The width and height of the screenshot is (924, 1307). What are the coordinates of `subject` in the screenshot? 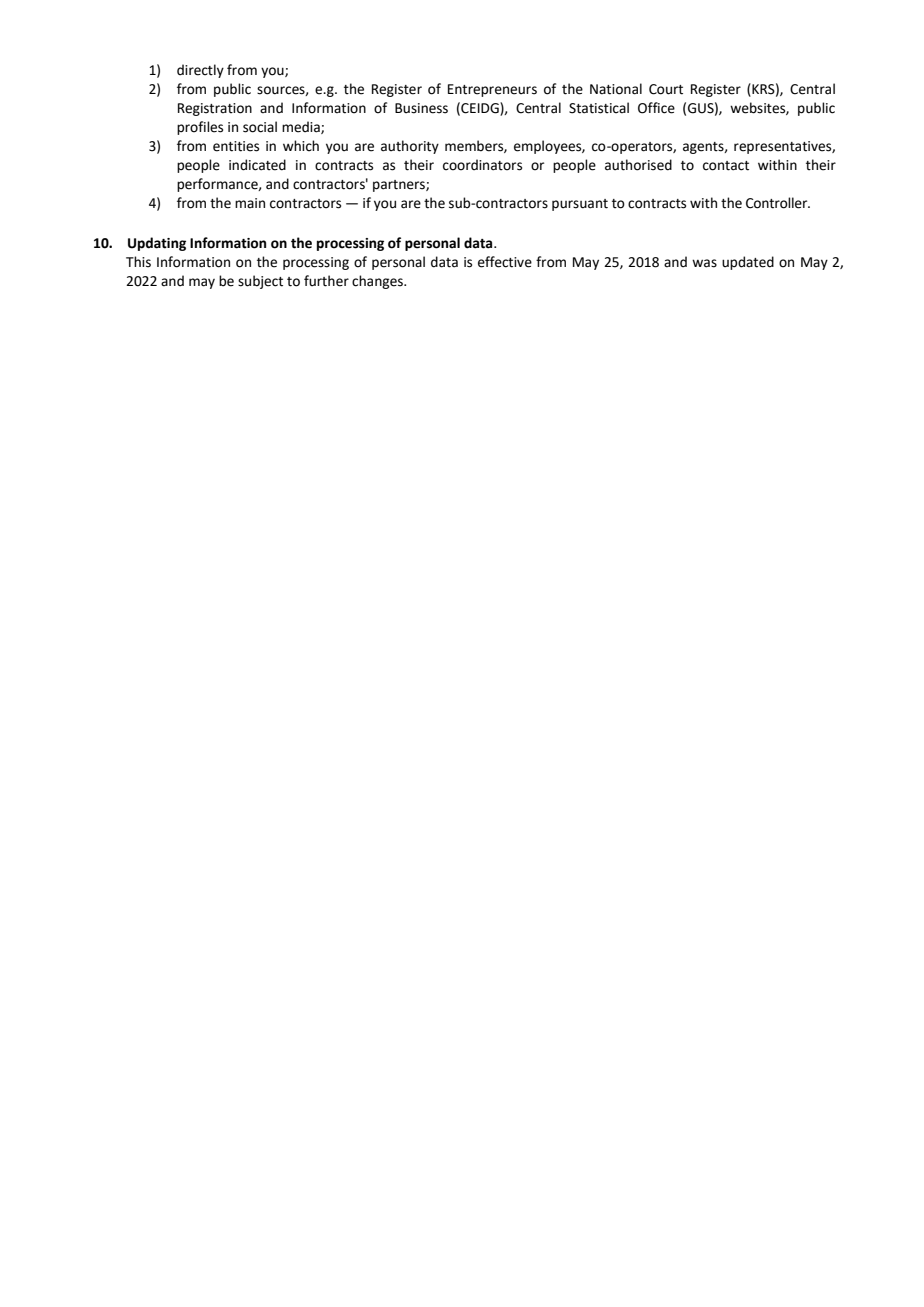 It's located at (260, 282).
